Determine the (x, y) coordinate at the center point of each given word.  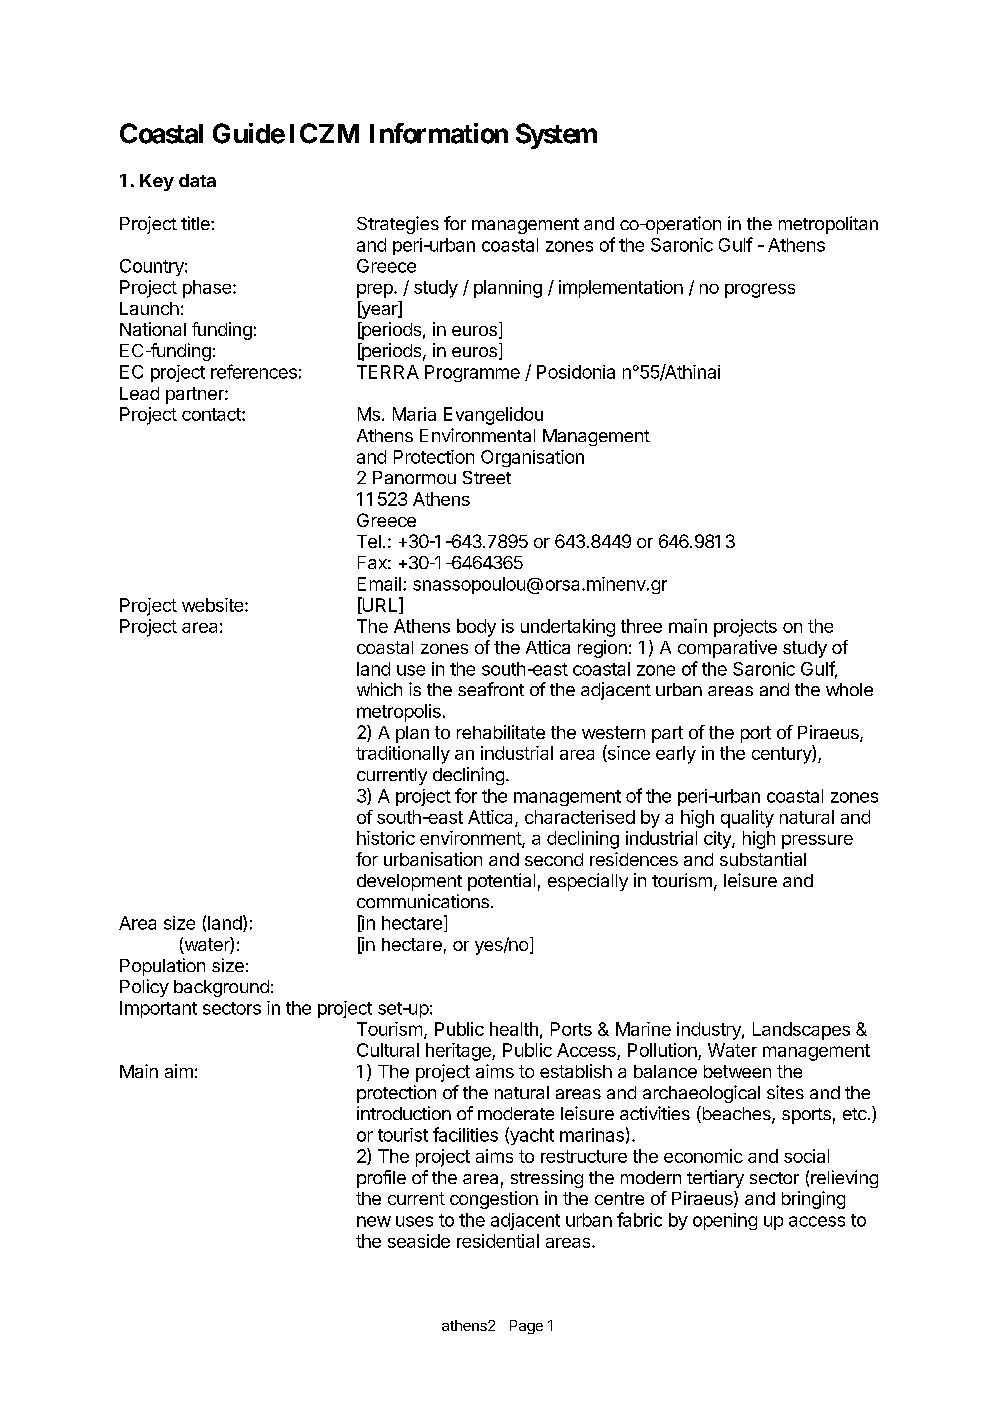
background (221, 988)
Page (526, 1327)
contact (212, 414)
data (197, 180)
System (556, 136)
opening (725, 1221)
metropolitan (828, 225)
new (374, 1221)
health (514, 1029)
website (214, 605)
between (737, 1071)
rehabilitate (501, 732)
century (782, 754)
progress (760, 290)
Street (487, 477)
